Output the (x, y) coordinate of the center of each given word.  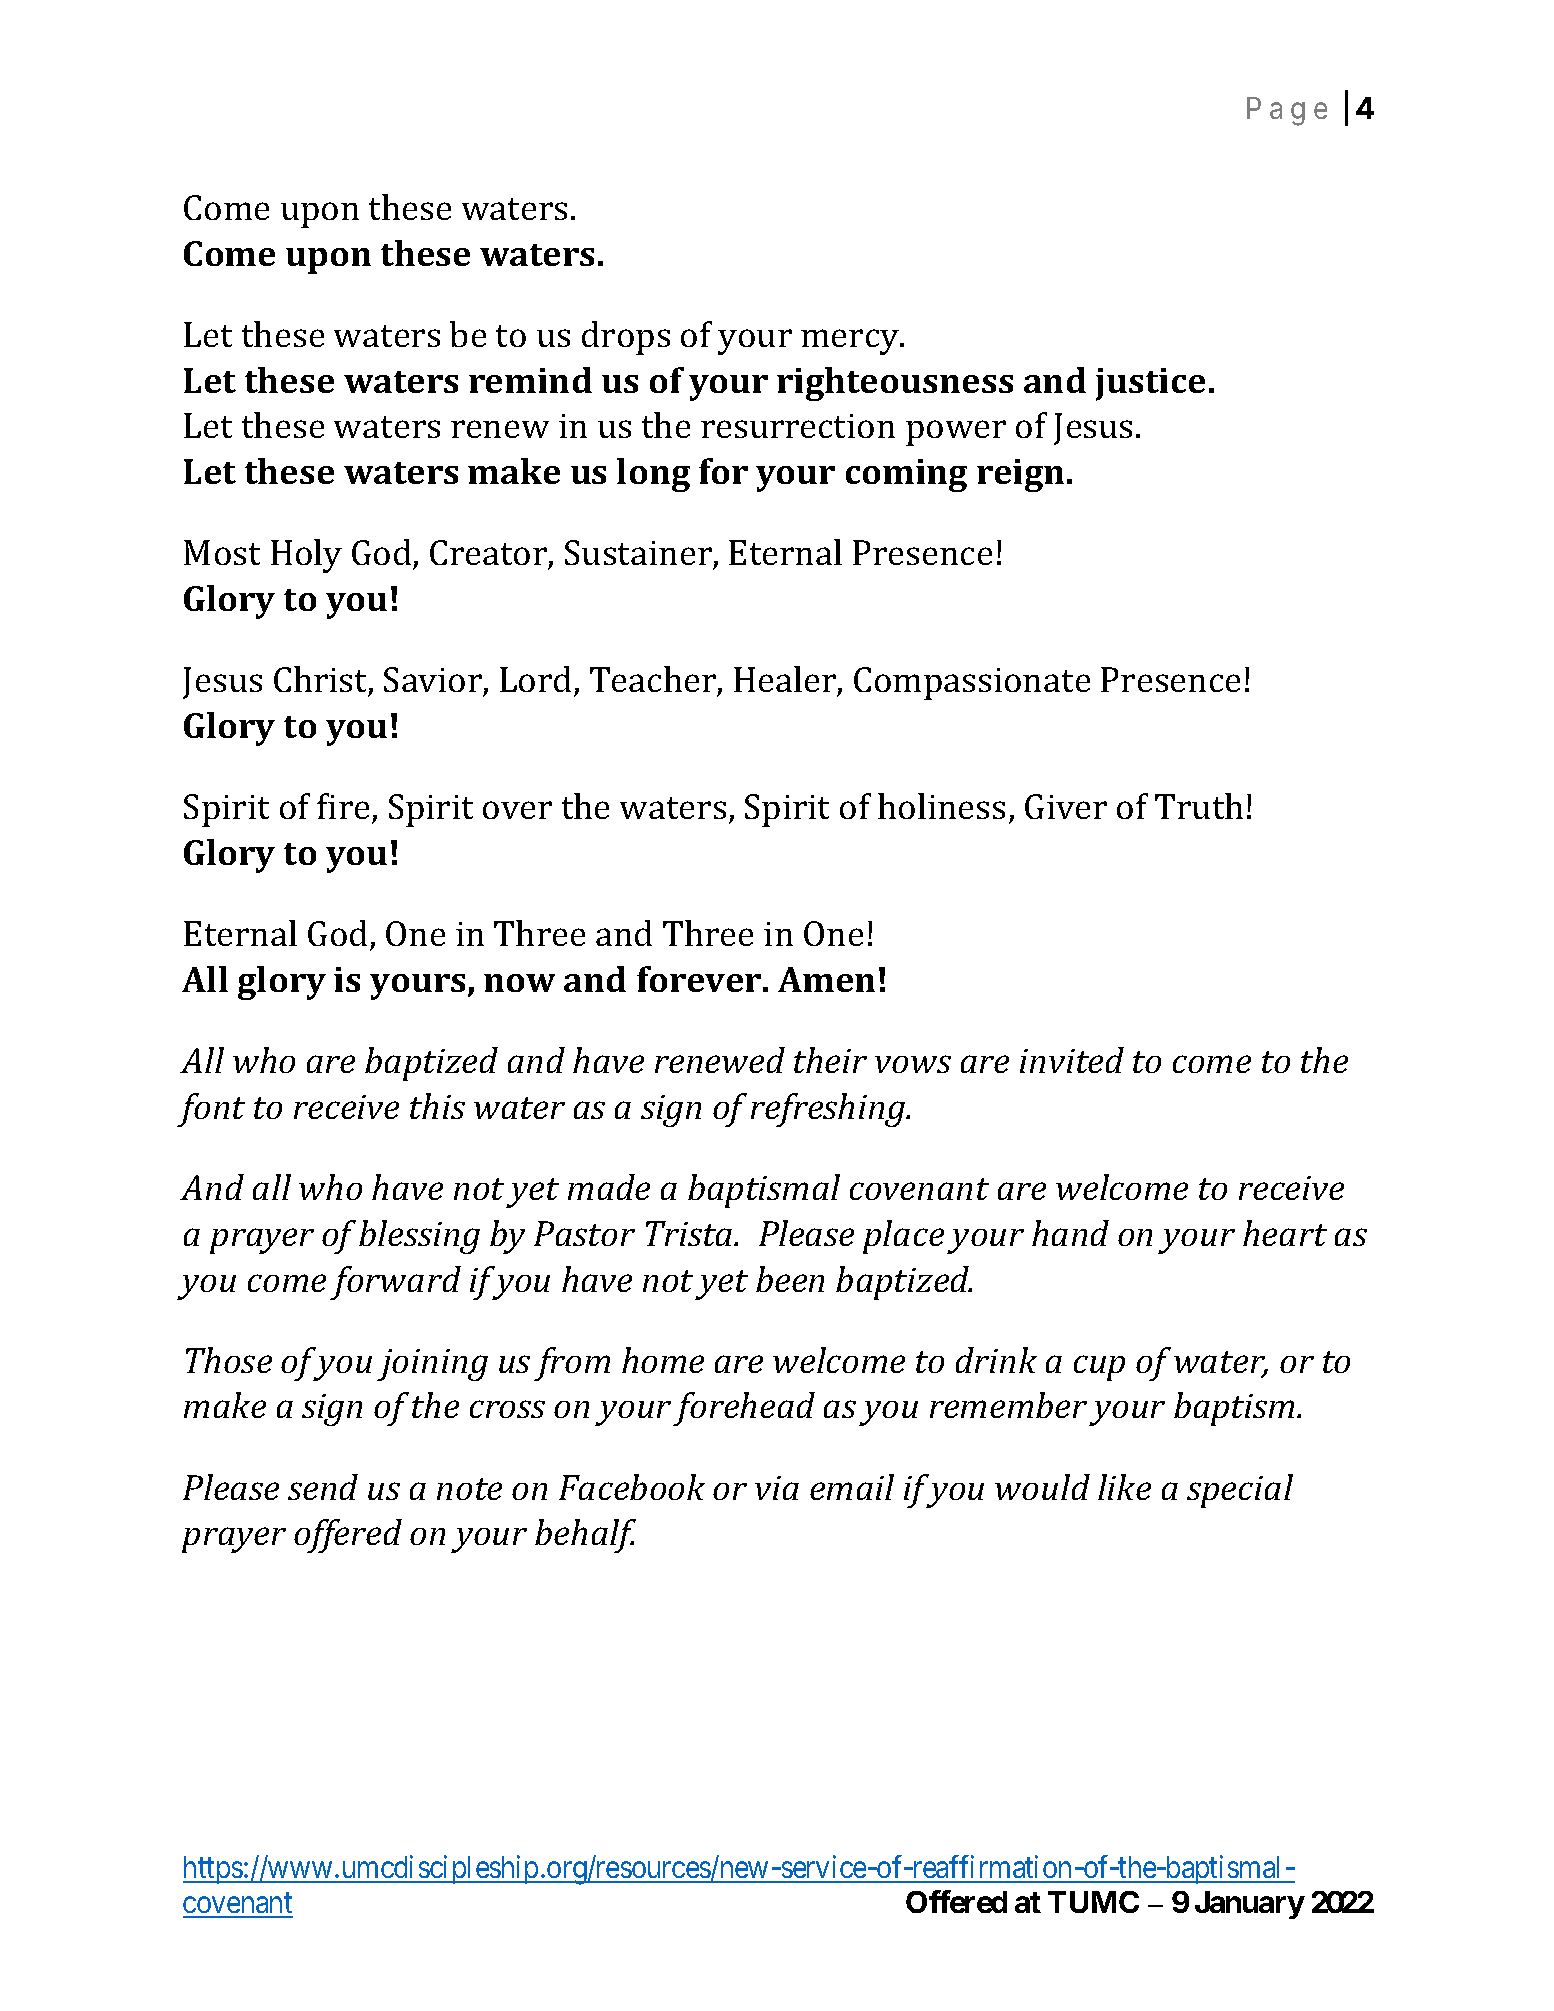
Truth (1199, 806)
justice (1150, 384)
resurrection (798, 426)
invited (1072, 1060)
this (437, 1106)
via (777, 1488)
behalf (585, 1536)
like (1124, 1487)
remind (530, 380)
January (1250, 1905)
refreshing (829, 1110)
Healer (785, 679)
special (1240, 1491)
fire (343, 806)
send (323, 1487)
